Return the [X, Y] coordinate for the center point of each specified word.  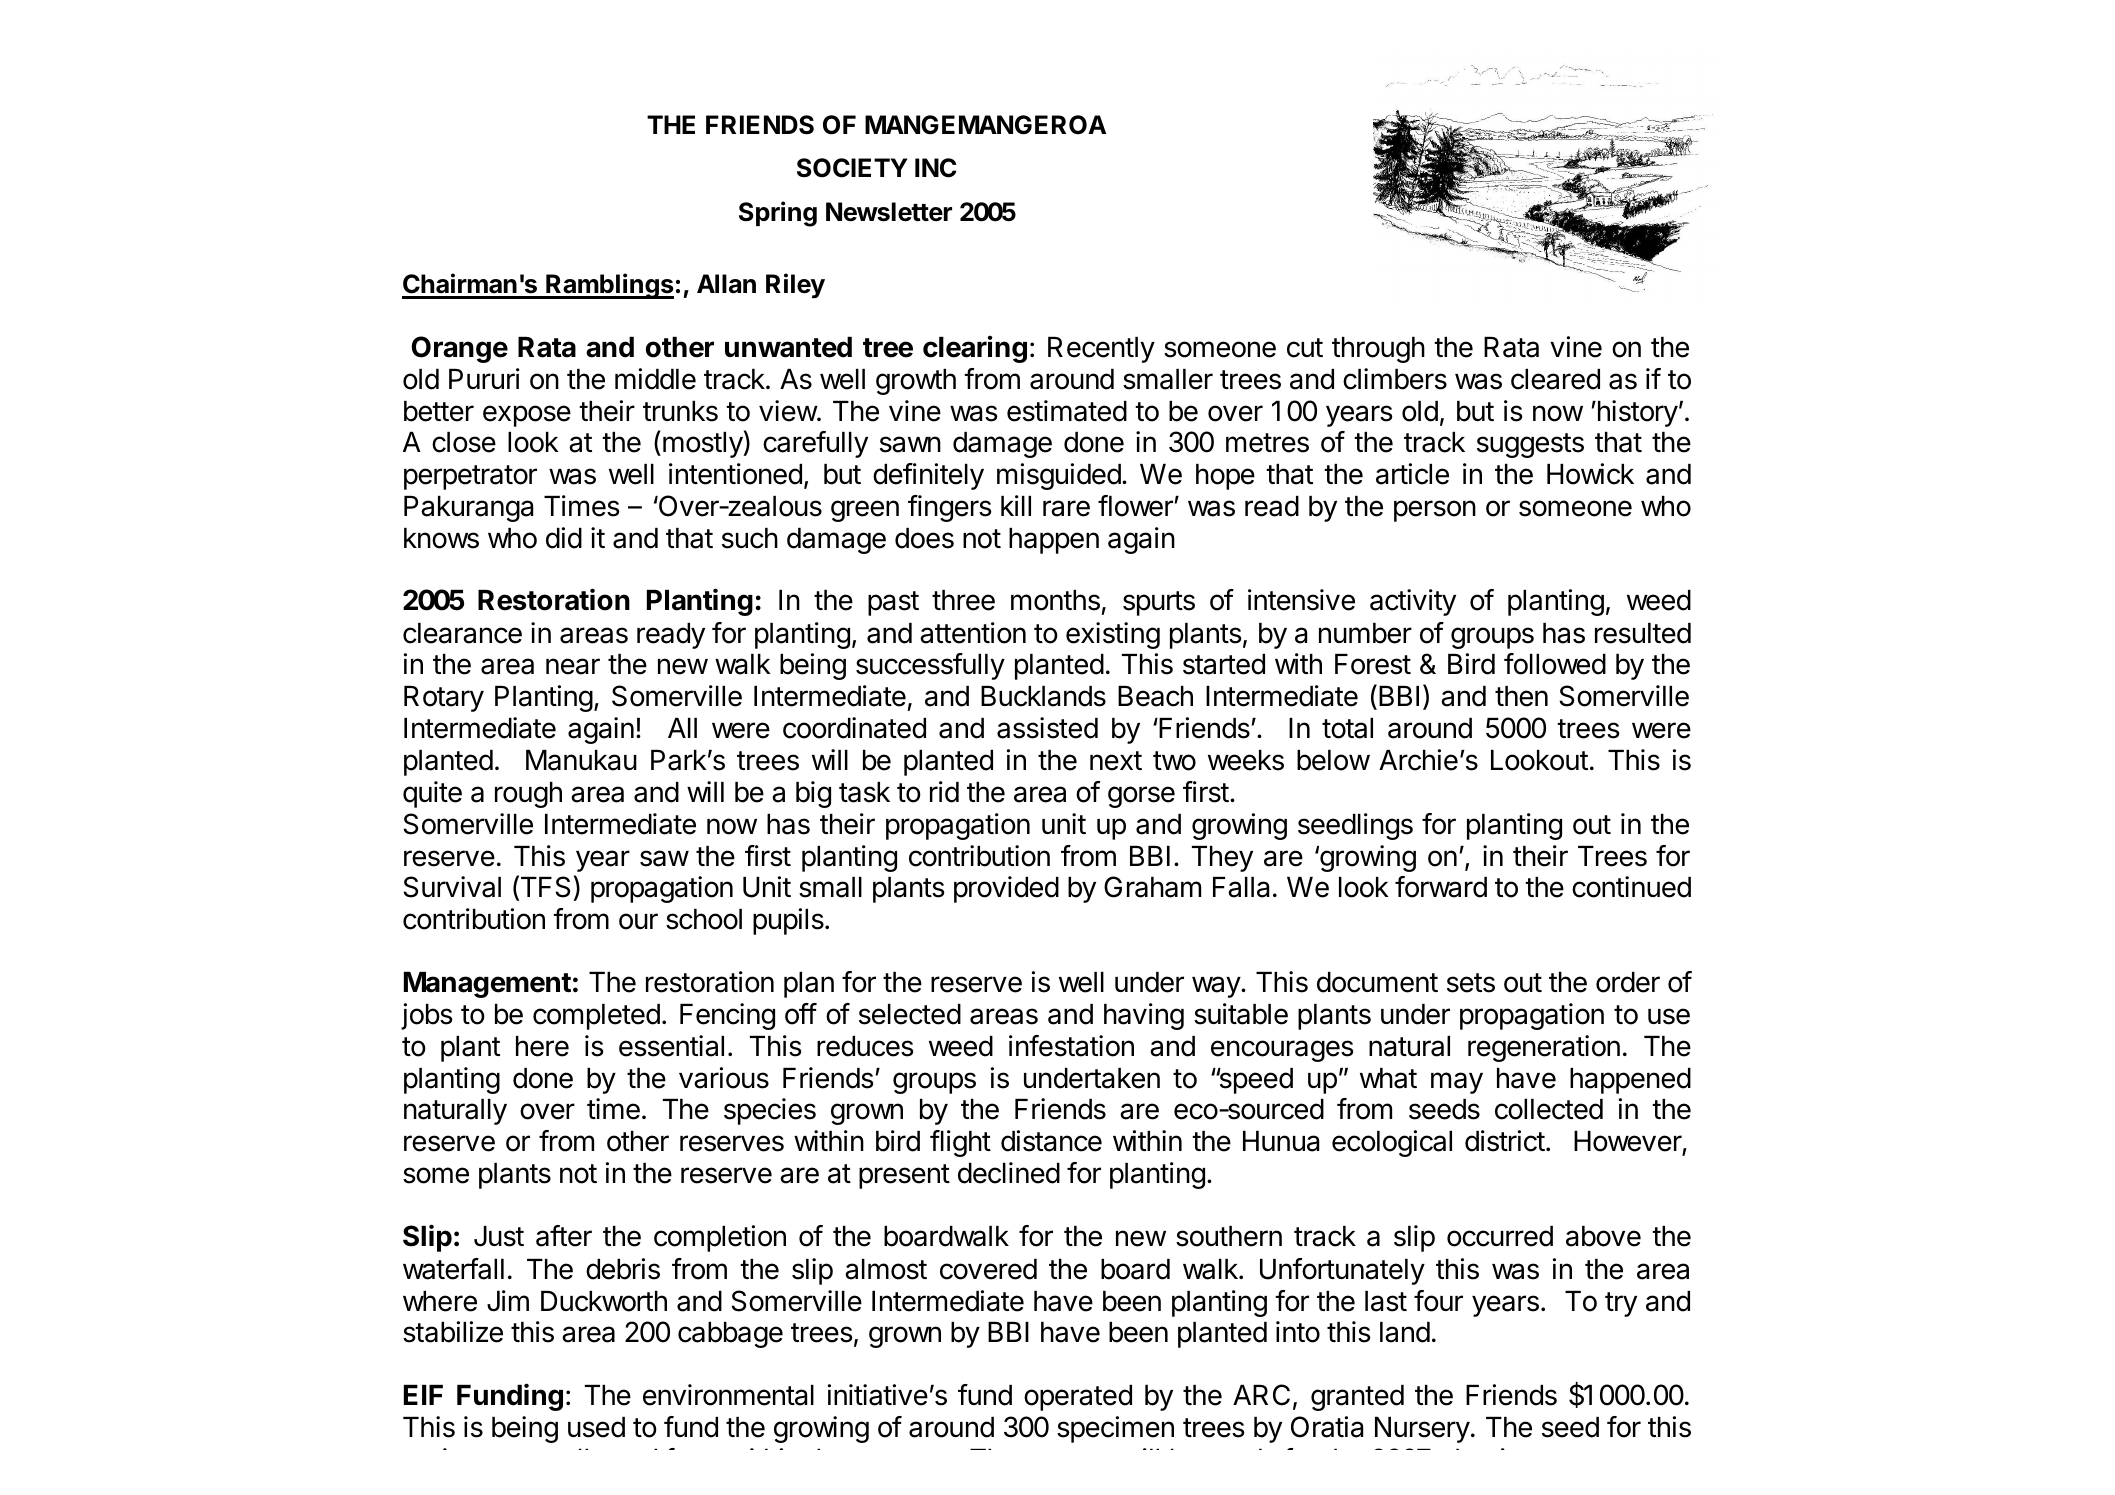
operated [1078, 1398]
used [596, 1427]
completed [596, 1017]
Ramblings [609, 286]
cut [1305, 348]
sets [1471, 983]
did [564, 538]
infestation [1071, 1046]
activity [1413, 602]
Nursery [1422, 1430]
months [1055, 600]
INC [936, 168]
